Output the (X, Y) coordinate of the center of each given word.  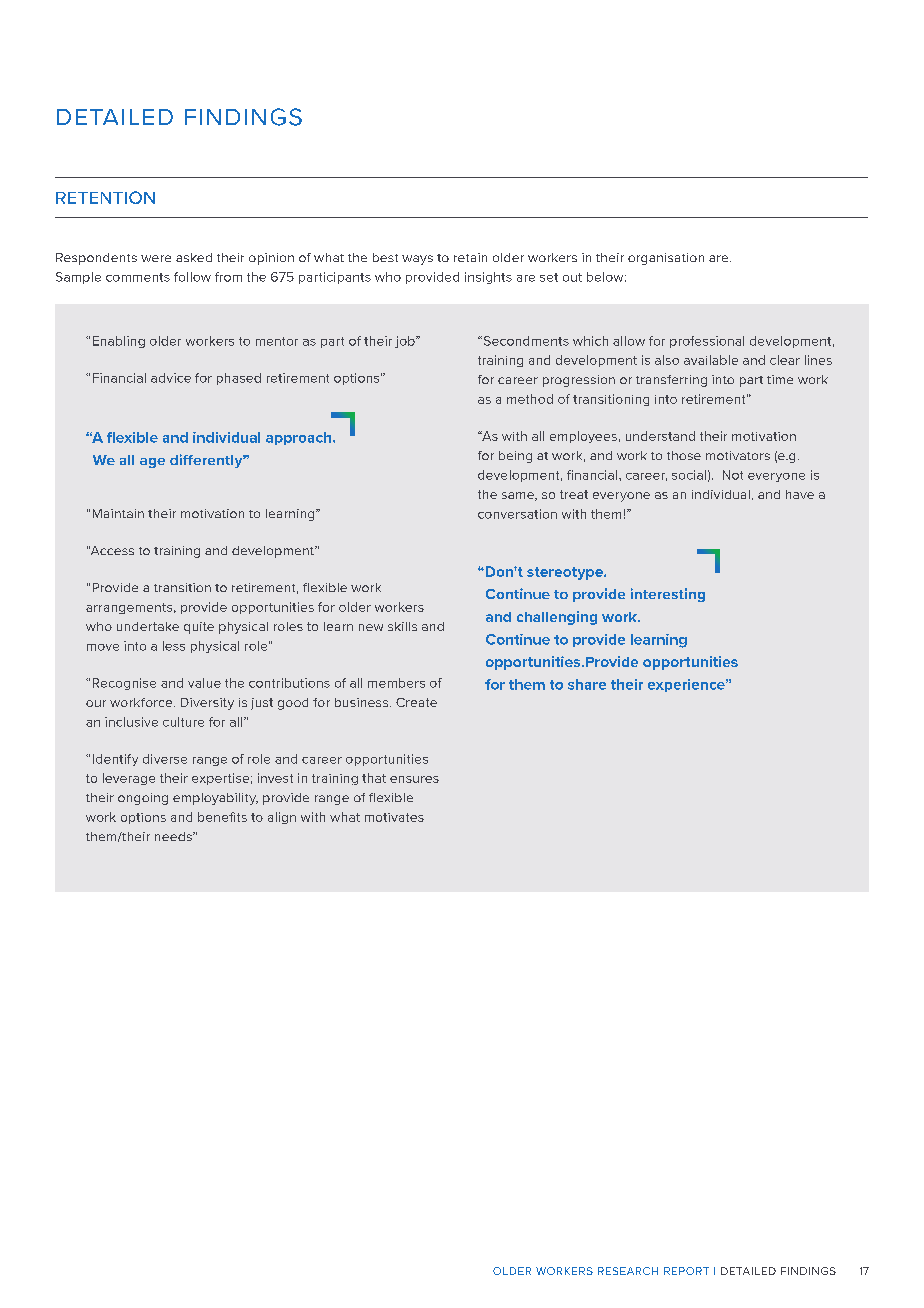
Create (416, 702)
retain (470, 257)
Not (733, 475)
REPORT (686, 1271)
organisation (666, 259)
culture (183, 722)
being (515, 457)
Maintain (118, 513)
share (587, 684)
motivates (394, 817)
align (282, 818)
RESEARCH (628, 1271)
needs (174, 836)
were (156, 258)
